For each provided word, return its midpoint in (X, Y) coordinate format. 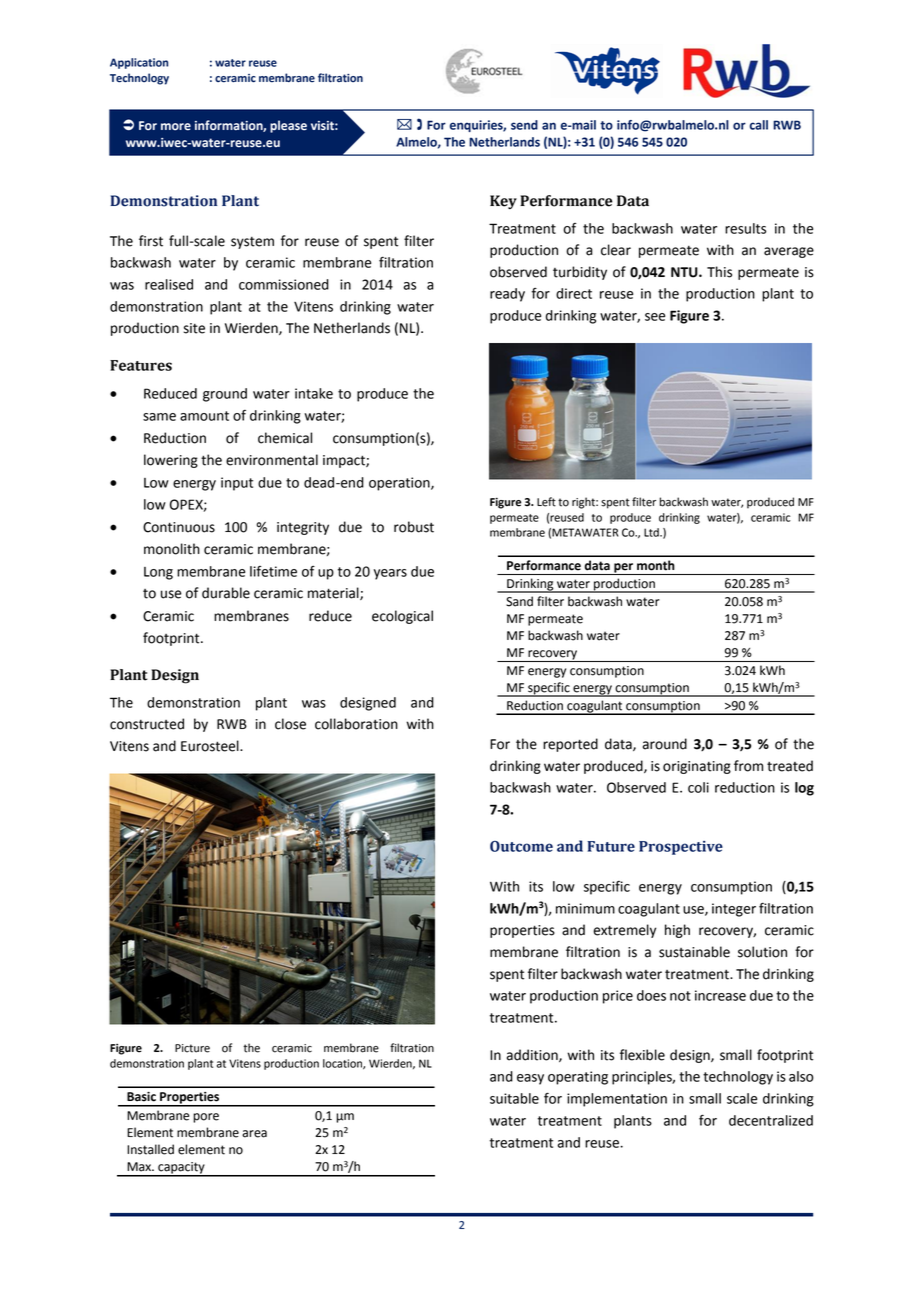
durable (226, 593)
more (176, 127)
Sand (519, 601)
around (665, 744)
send (524, 125)
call (759, 125)
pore (206, 1118)
